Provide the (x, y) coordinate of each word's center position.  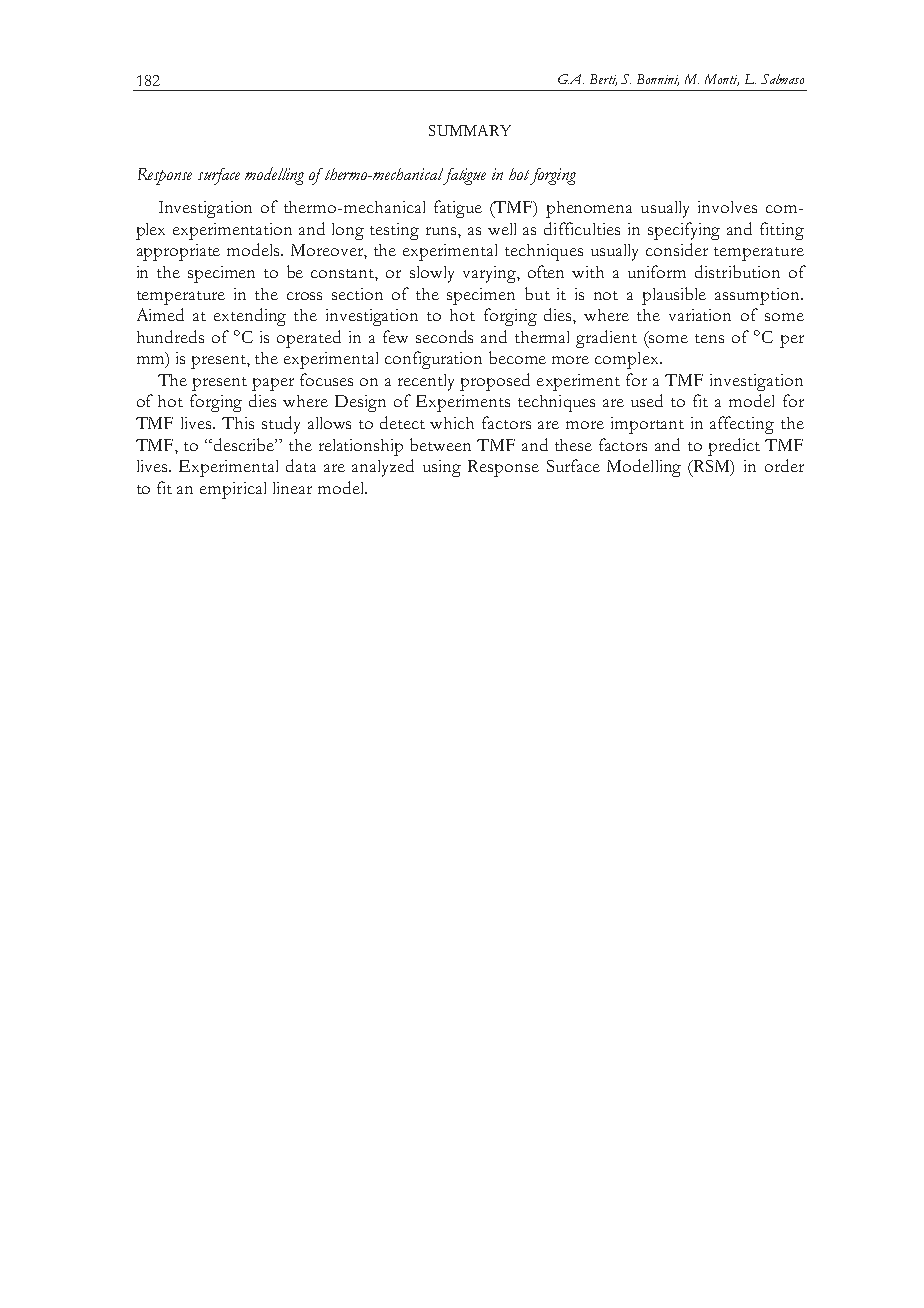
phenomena (589, 209)
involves (727, 207)
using (442, 468)
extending (250, 317)
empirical (233, 490)
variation (700, 315)
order (784, 465)
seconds (444, 336)
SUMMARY (470, 130)
